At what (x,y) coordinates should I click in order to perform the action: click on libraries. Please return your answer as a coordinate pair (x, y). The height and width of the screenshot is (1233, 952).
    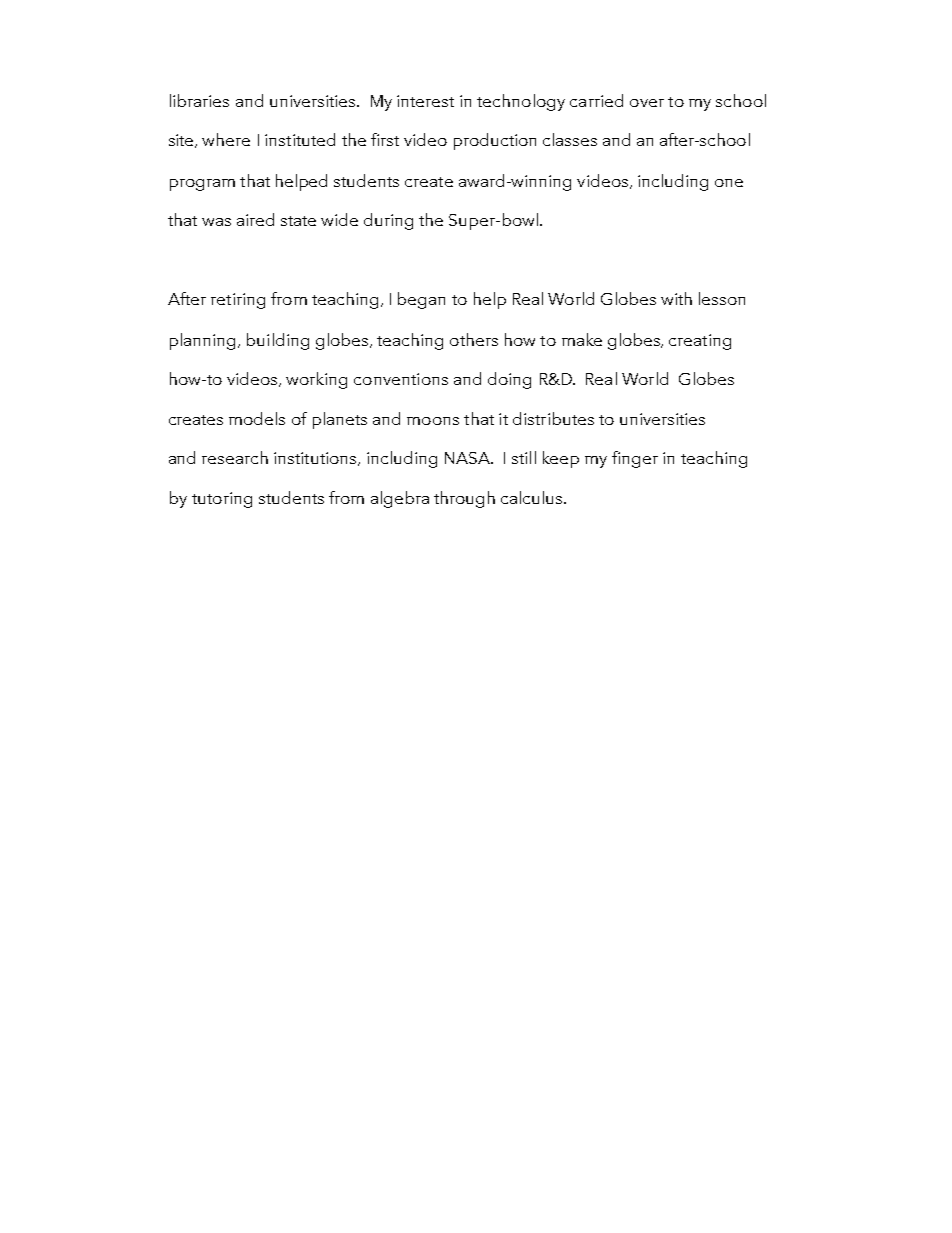
    Looking at the image, I should click on (199, 100).
